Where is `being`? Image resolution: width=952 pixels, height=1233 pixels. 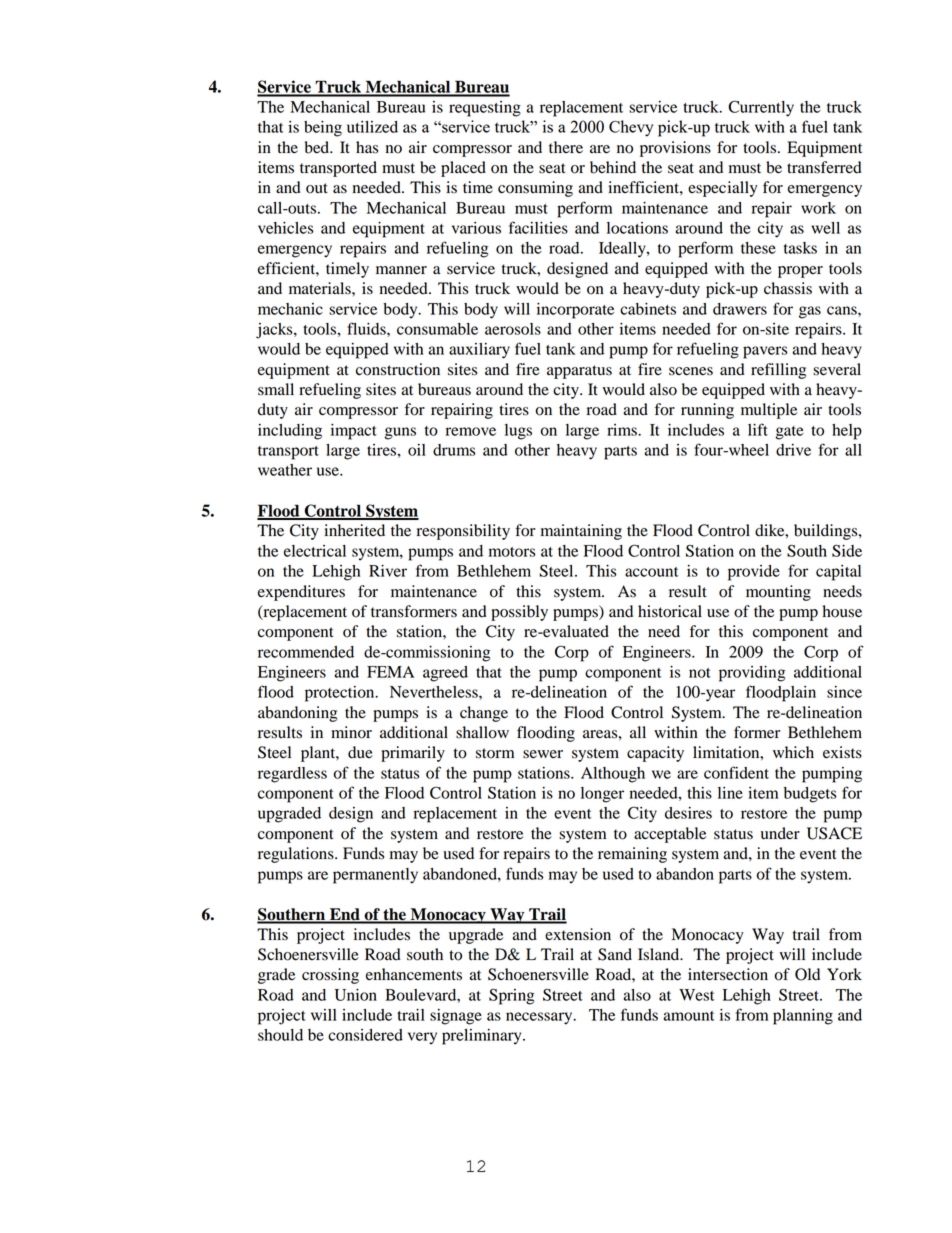 being is located at coordinates (323, 129).
